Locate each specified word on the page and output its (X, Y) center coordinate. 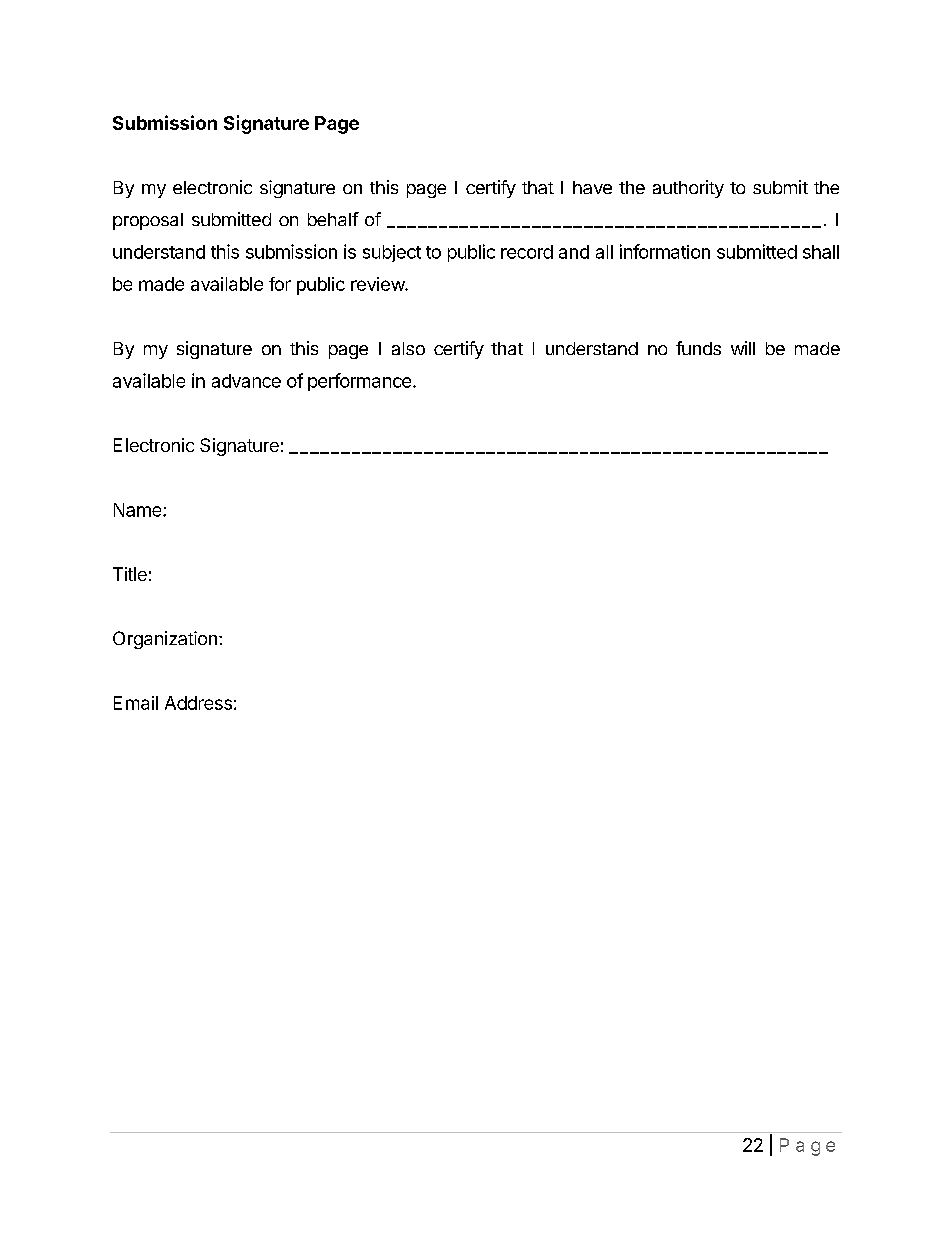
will (743, 348)
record (527, 252)
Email (136, 703)
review (378, 284)
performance (359, 382)
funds (698, 348)
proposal (148, 221)
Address (198, 703)
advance (246, 381)
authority (688, 189)
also (408, 348)
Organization (165, 640)
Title (130, 574)
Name (139, 510)
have (592, 187)
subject (392, 253)
